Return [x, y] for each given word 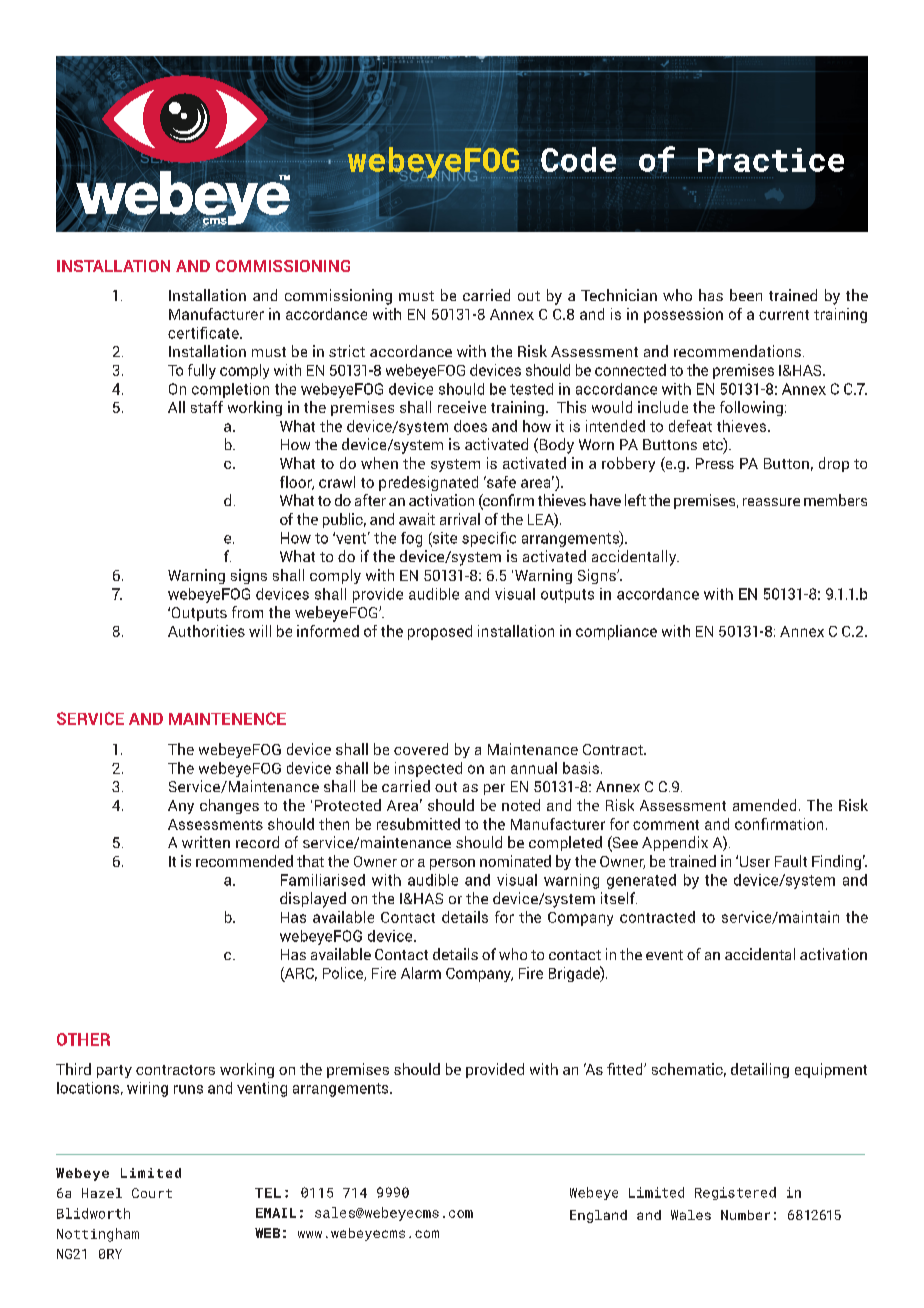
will [260, 631]
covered [421, 749]
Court [152, 1193]
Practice [771, 160]
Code [577, 160]
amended [764, 805]
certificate [204, 333]
